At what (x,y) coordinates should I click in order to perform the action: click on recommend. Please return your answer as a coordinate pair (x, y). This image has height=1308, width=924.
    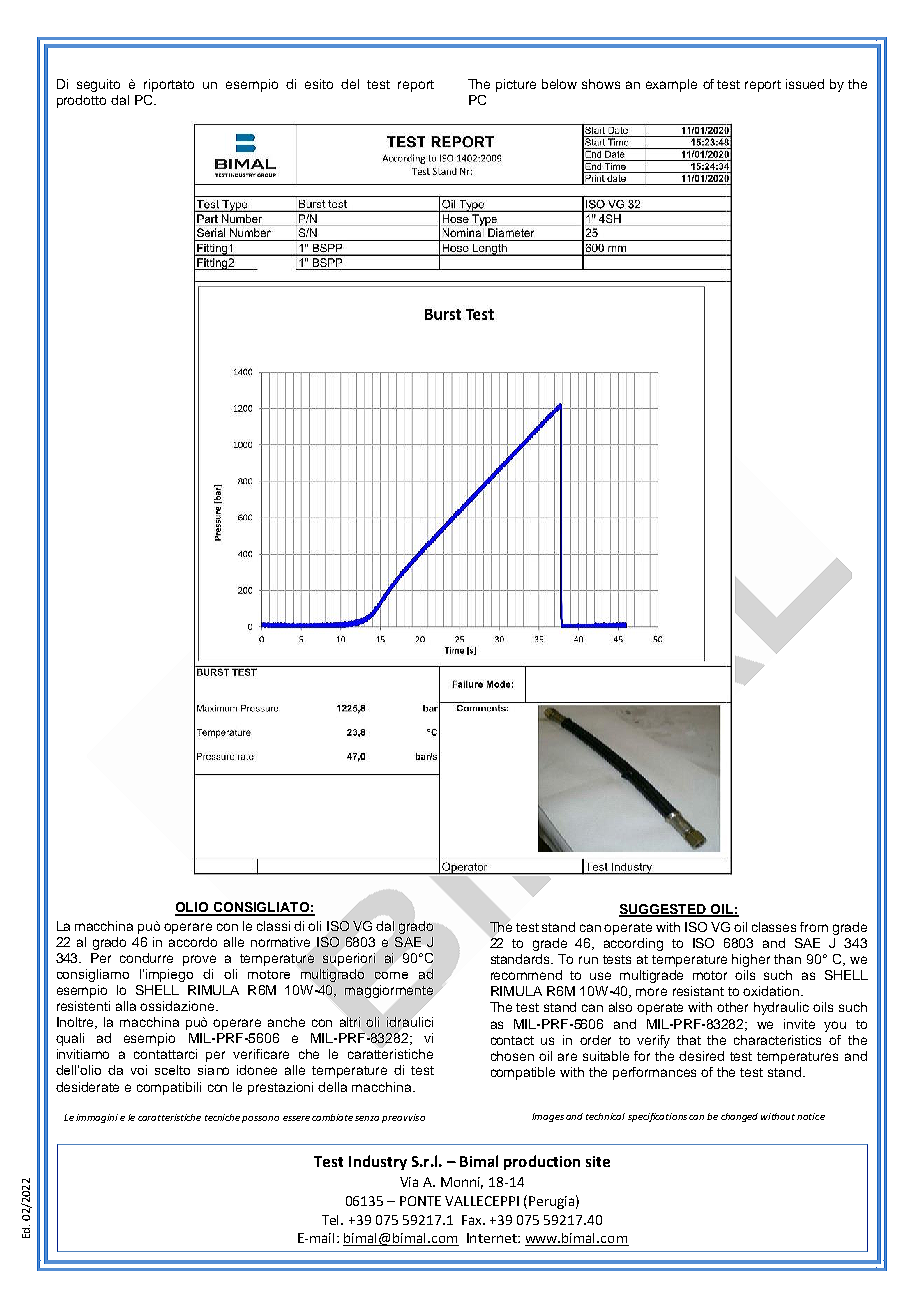
    Looking at the image, I should click on (526, 975).
